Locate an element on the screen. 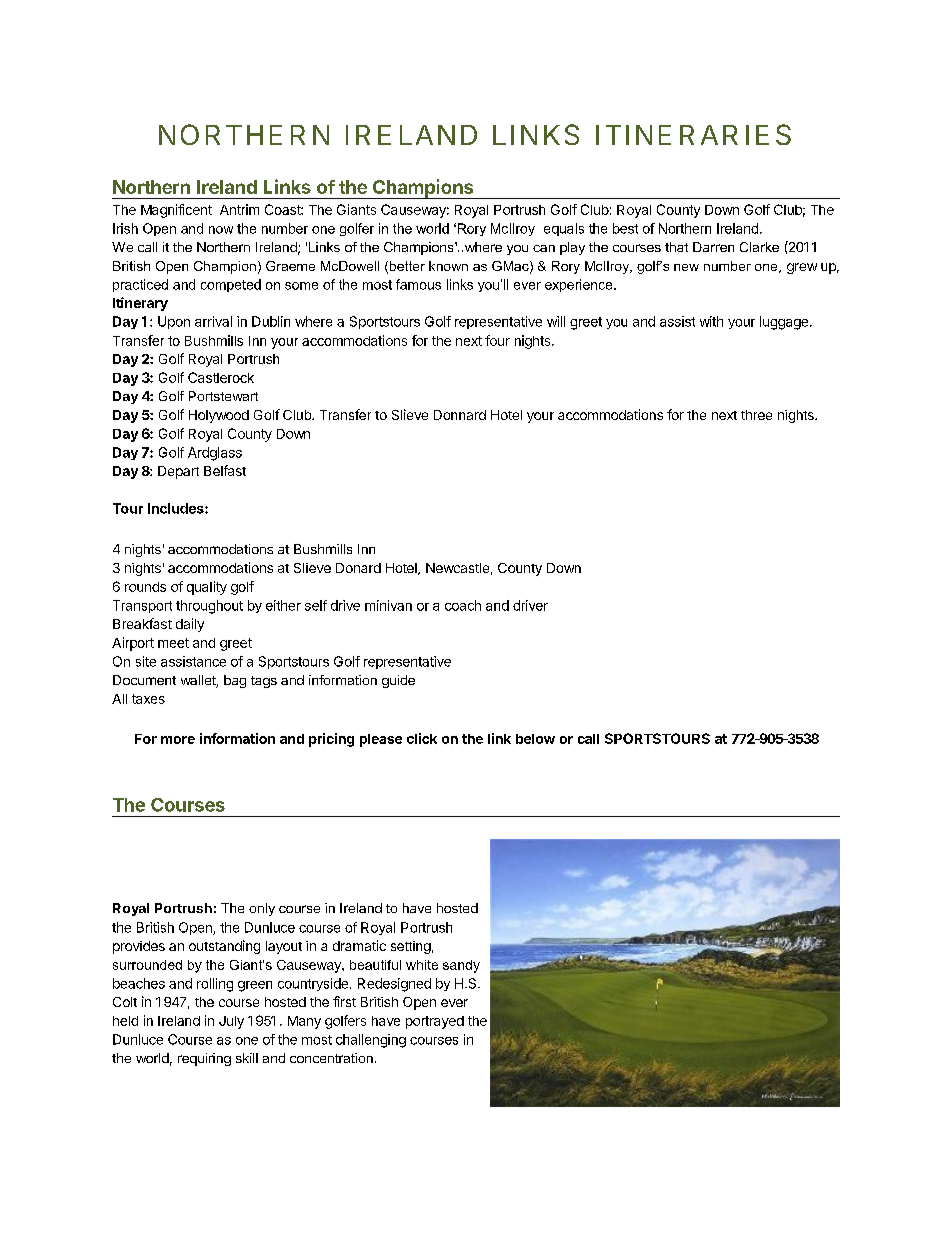 This screenshot has height=1233, width=952. coach is located at coordinates (463, 605).
